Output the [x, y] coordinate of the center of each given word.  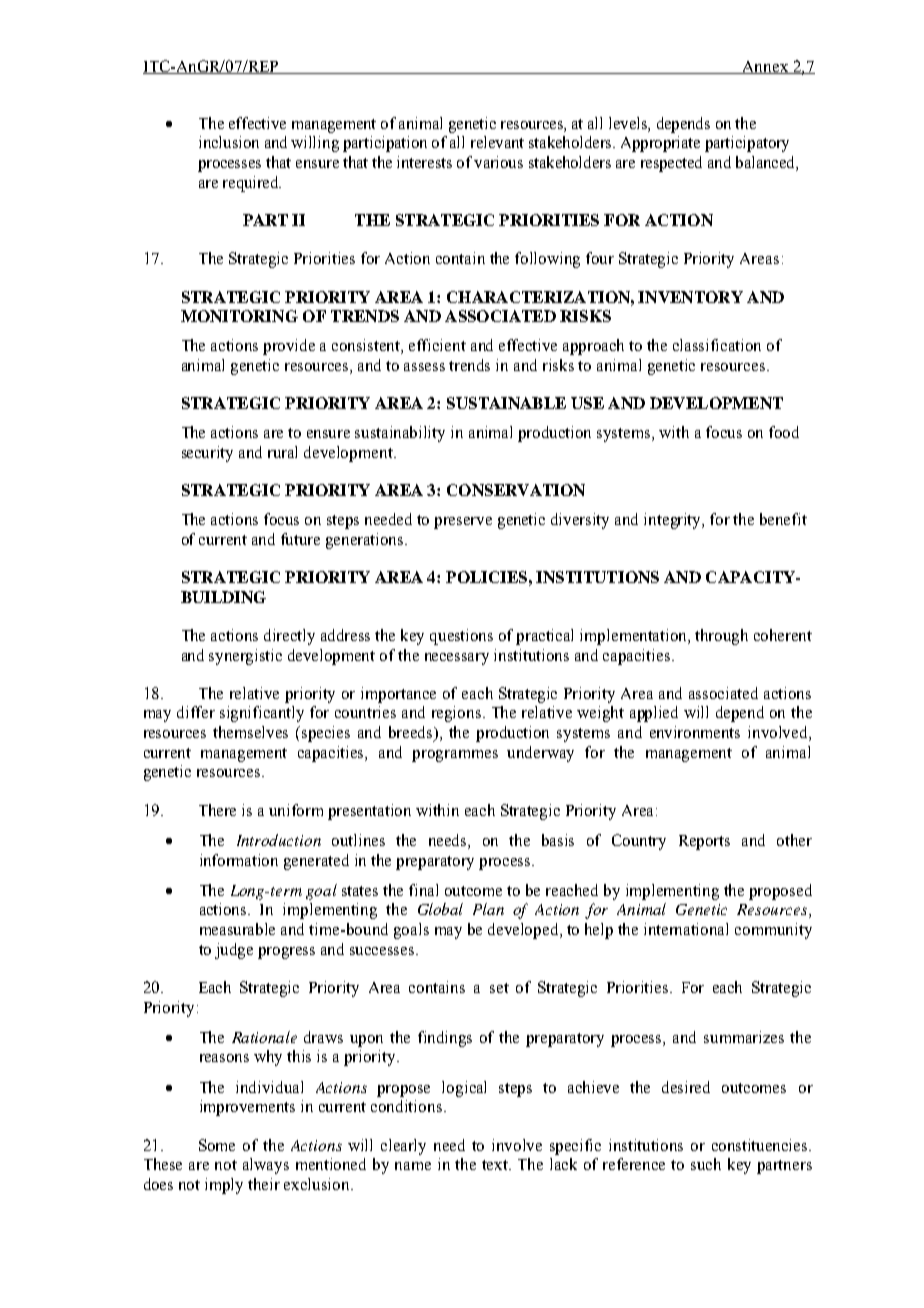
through [721, 637]
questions [461, 637]
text [496, 1165]
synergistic [245, 657]
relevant [497, 142]
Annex [766, 67]
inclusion [229, 142]
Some [217, 1145]
